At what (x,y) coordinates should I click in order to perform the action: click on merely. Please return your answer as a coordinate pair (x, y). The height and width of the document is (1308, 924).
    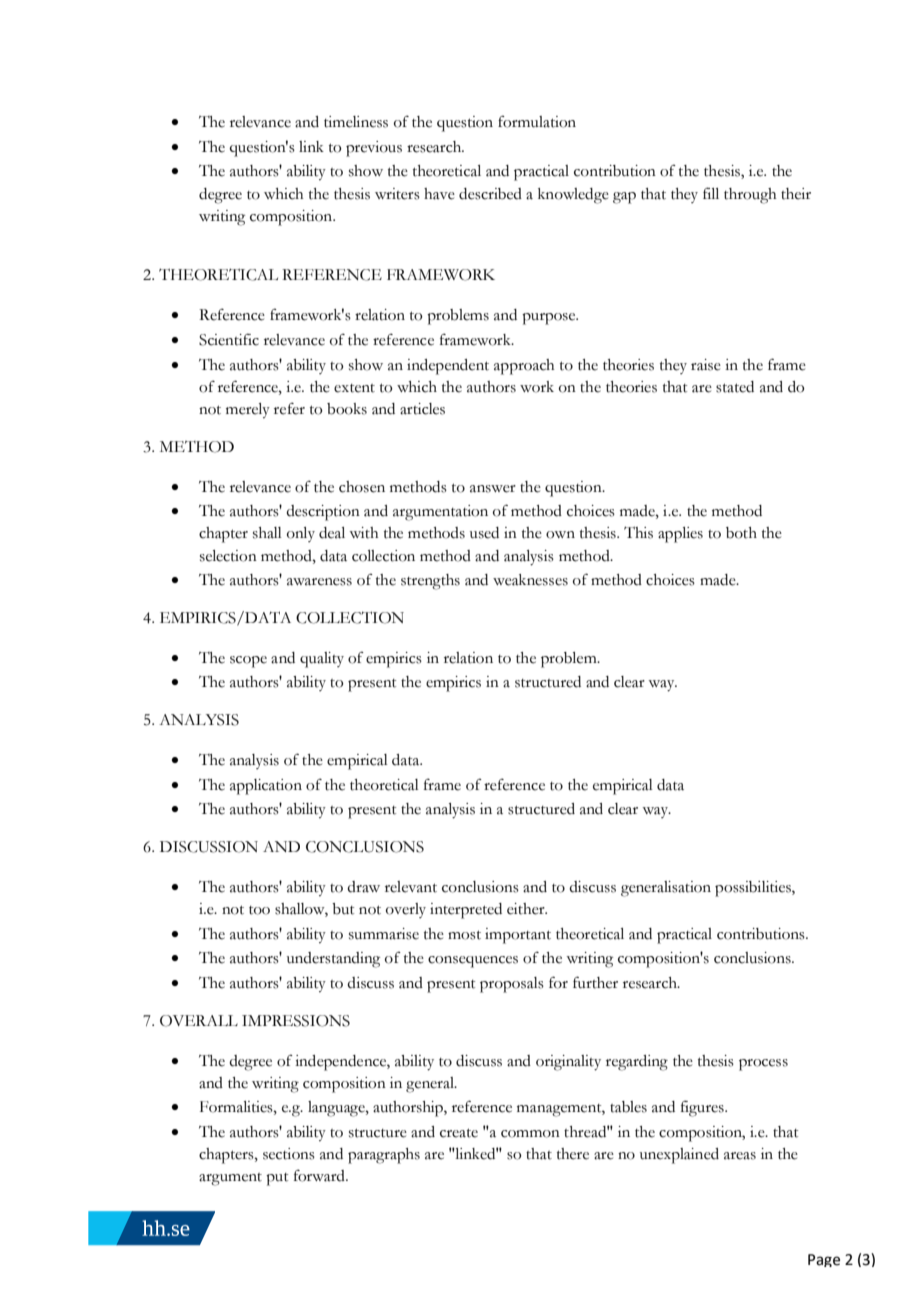
    Looking at the image, I should click on (248, 410).
